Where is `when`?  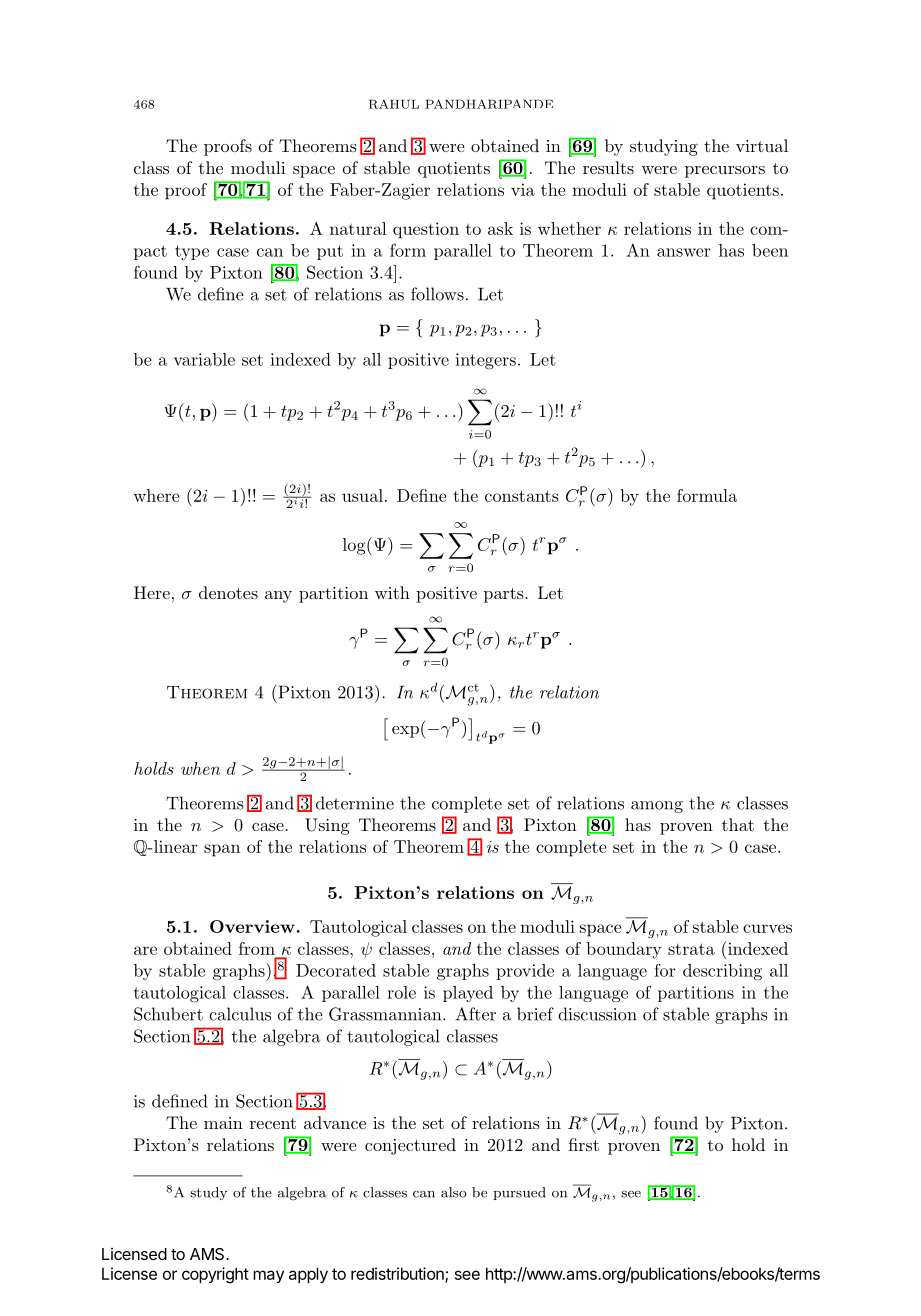
when is located at coordinates (200, 768).
